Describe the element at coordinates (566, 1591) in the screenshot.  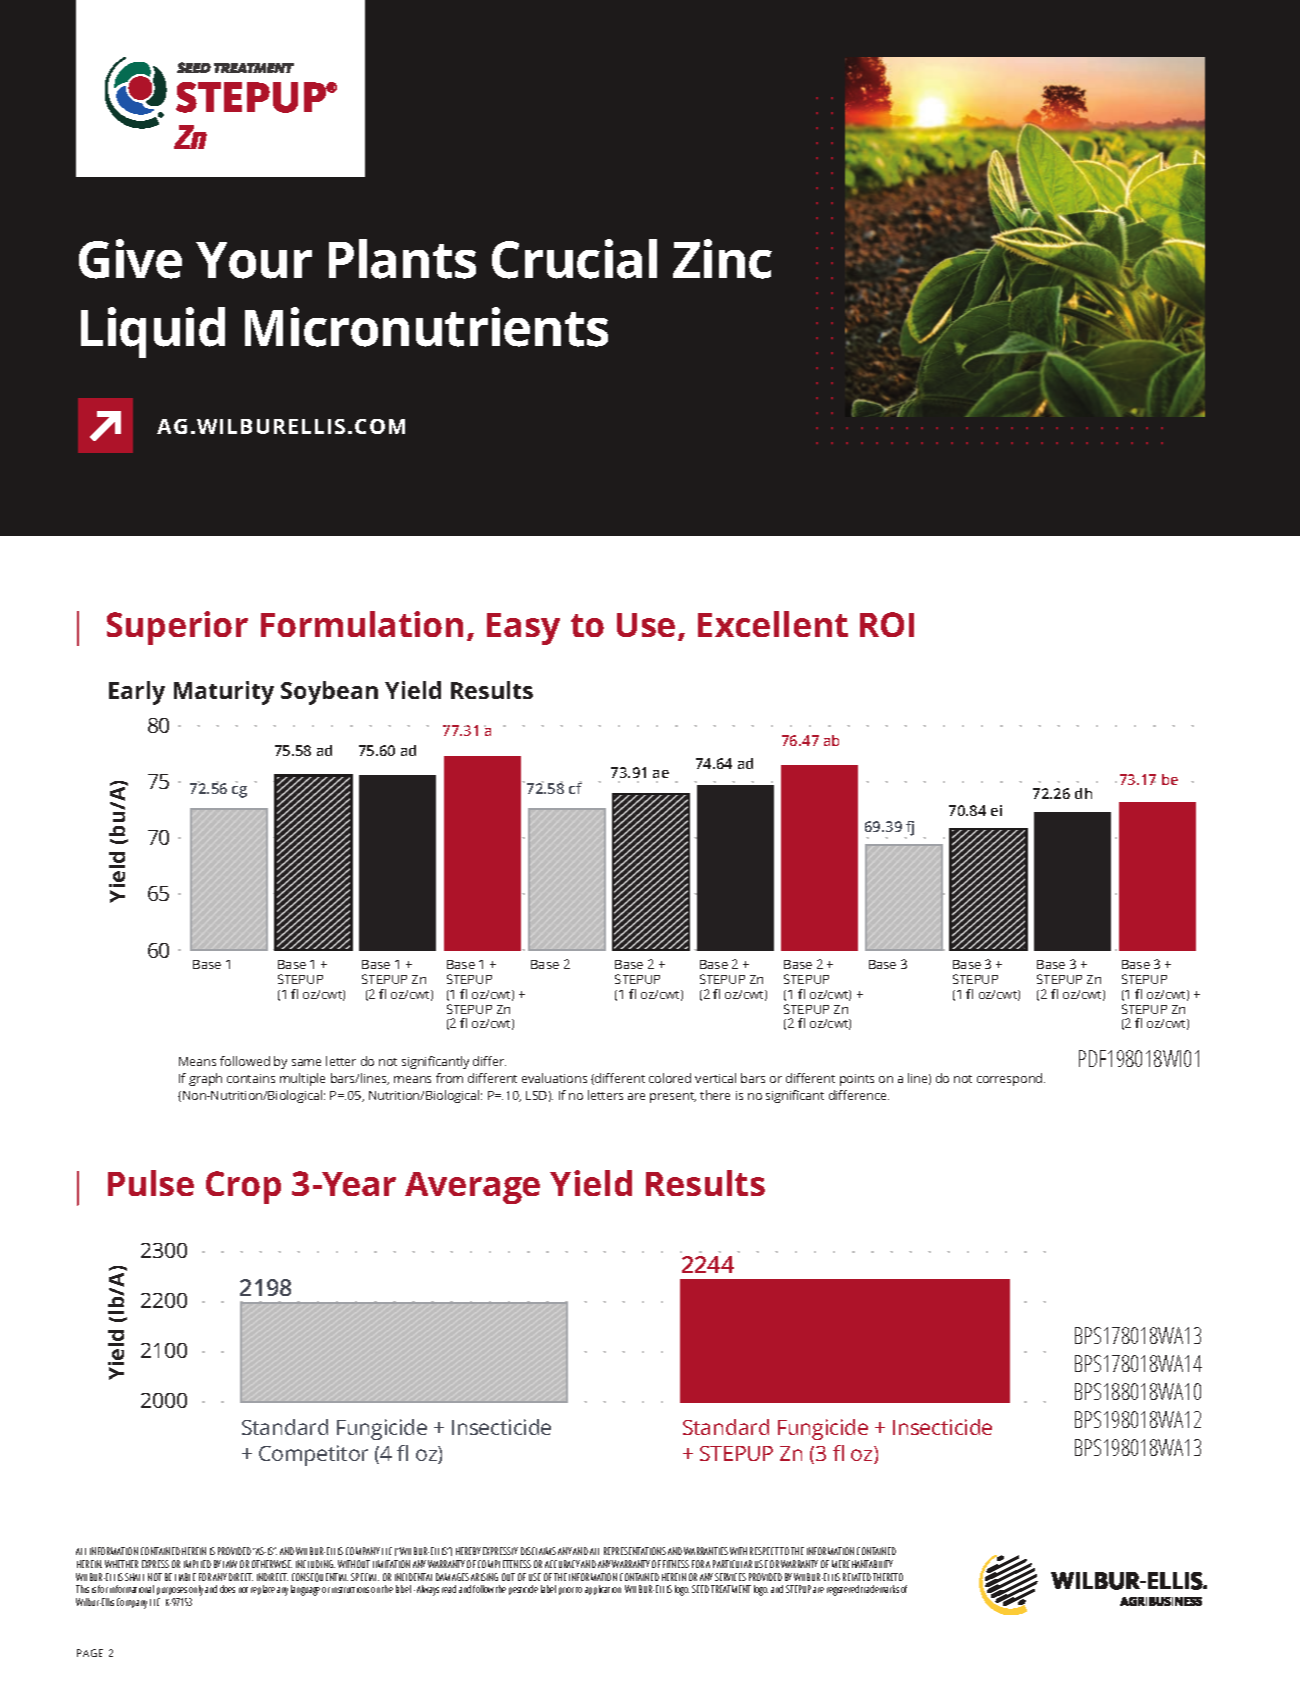
I see `prior` at that location.
